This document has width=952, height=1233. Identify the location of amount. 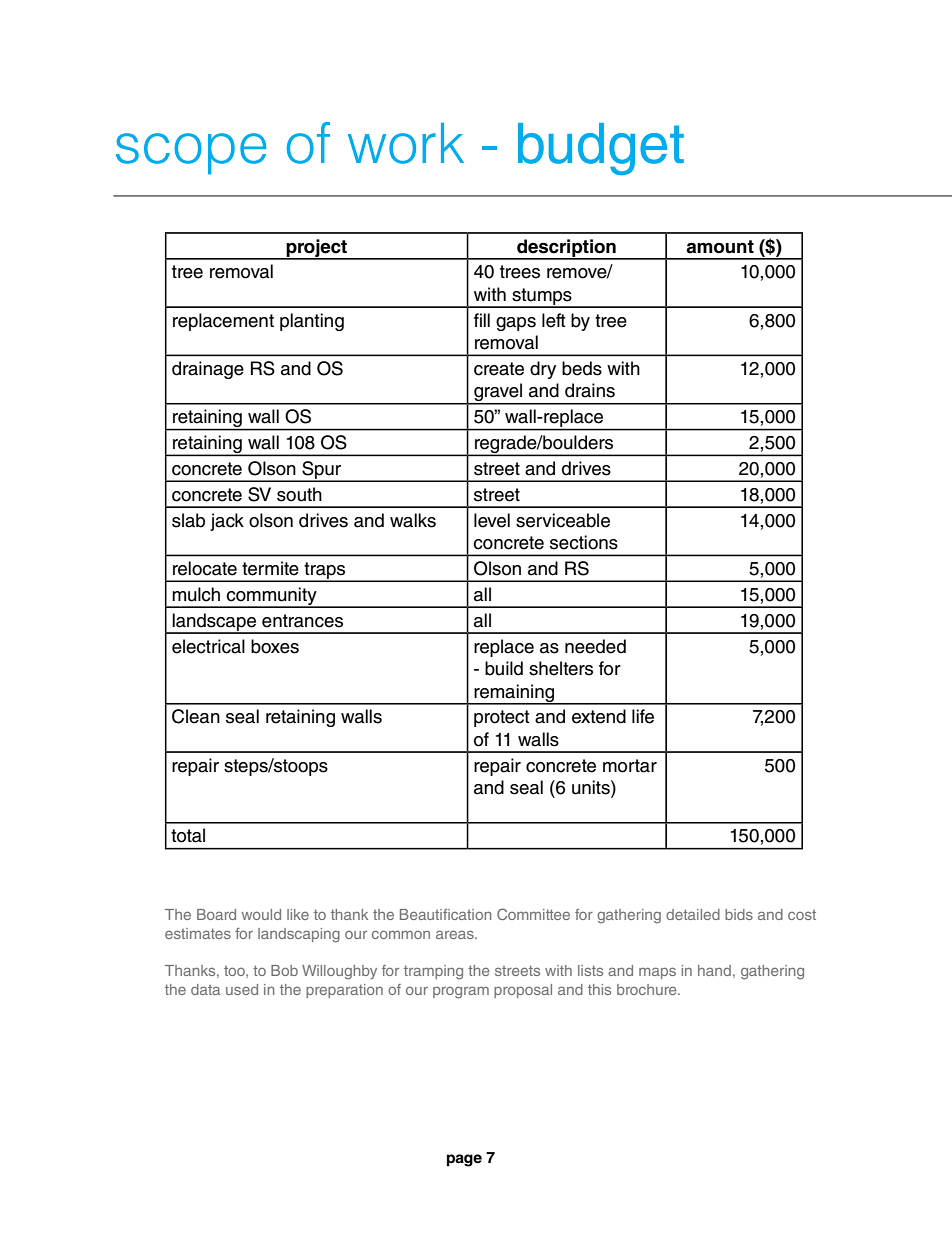
(720, 247).
